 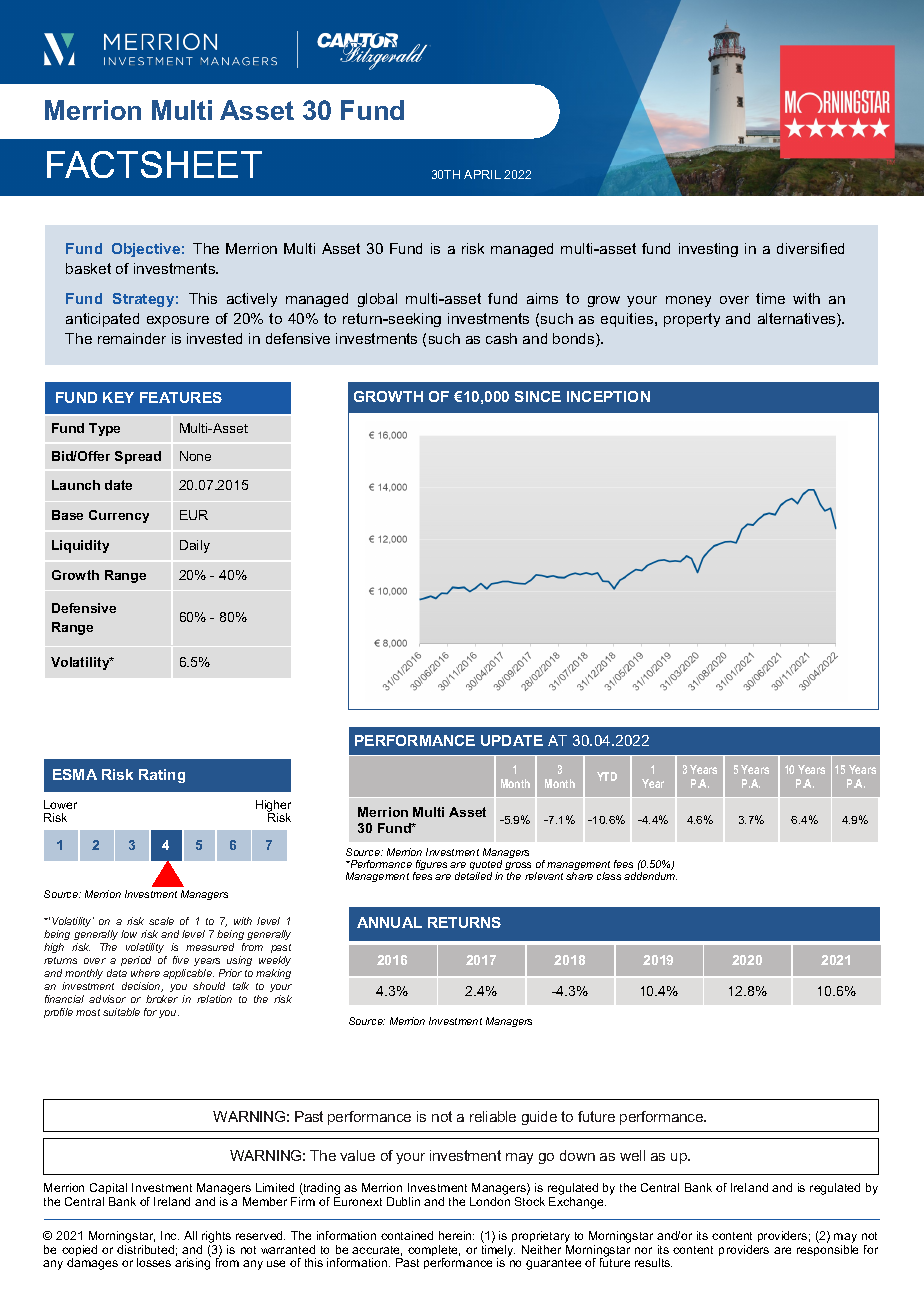 What do you see at coordinates (154, 1262) in the document?
I see `losses` at bounding box center [154, 1262].
